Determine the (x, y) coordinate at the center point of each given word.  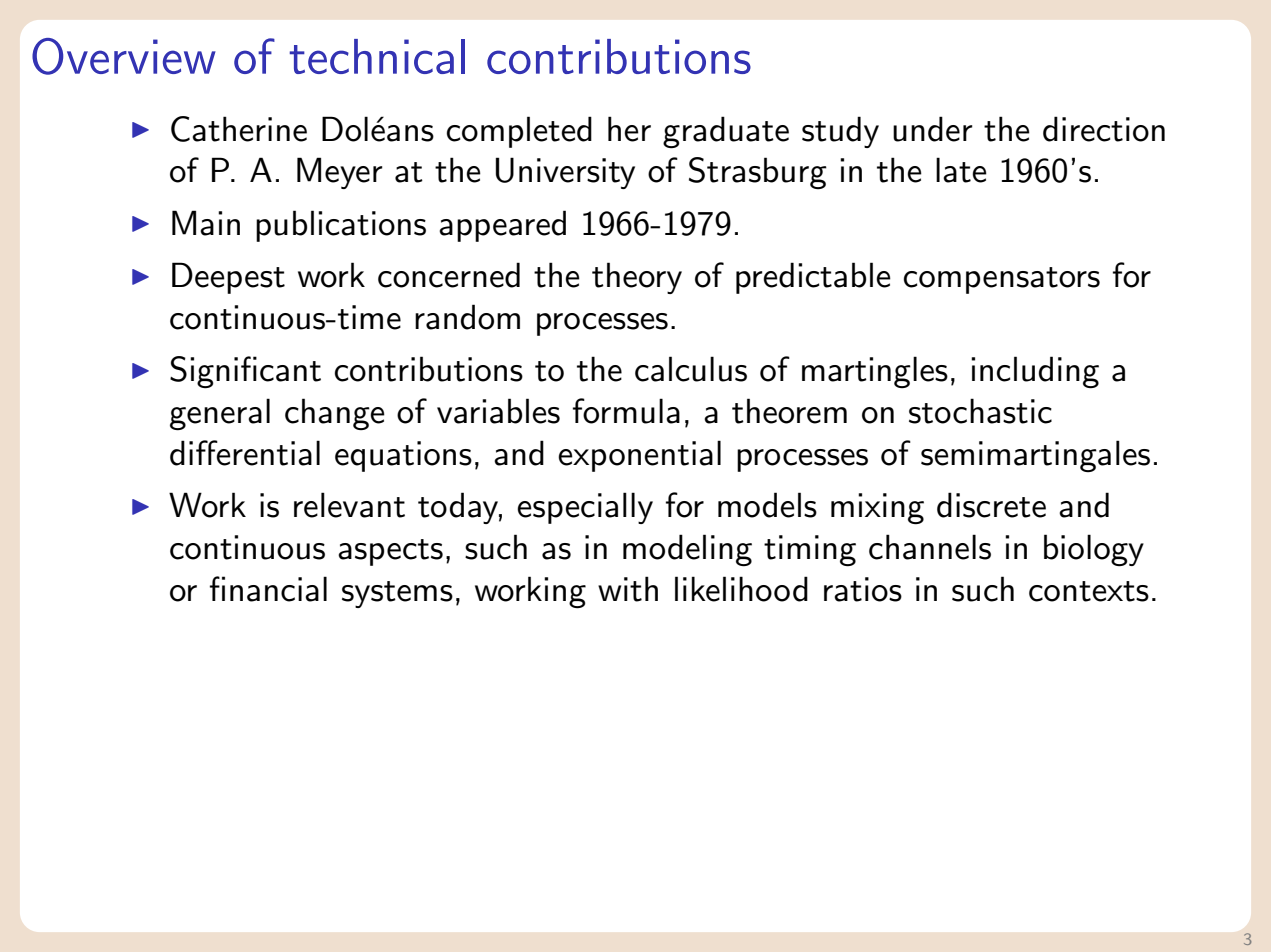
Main (206, 223)
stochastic (980, 411)
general (220, 414)
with (628, 589)
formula (626, 411)
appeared (502, 226)
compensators (1002, 280)
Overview (124, 56)
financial (268, 589)
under (933, 129)
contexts (1089, 591)
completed (519, 132)
